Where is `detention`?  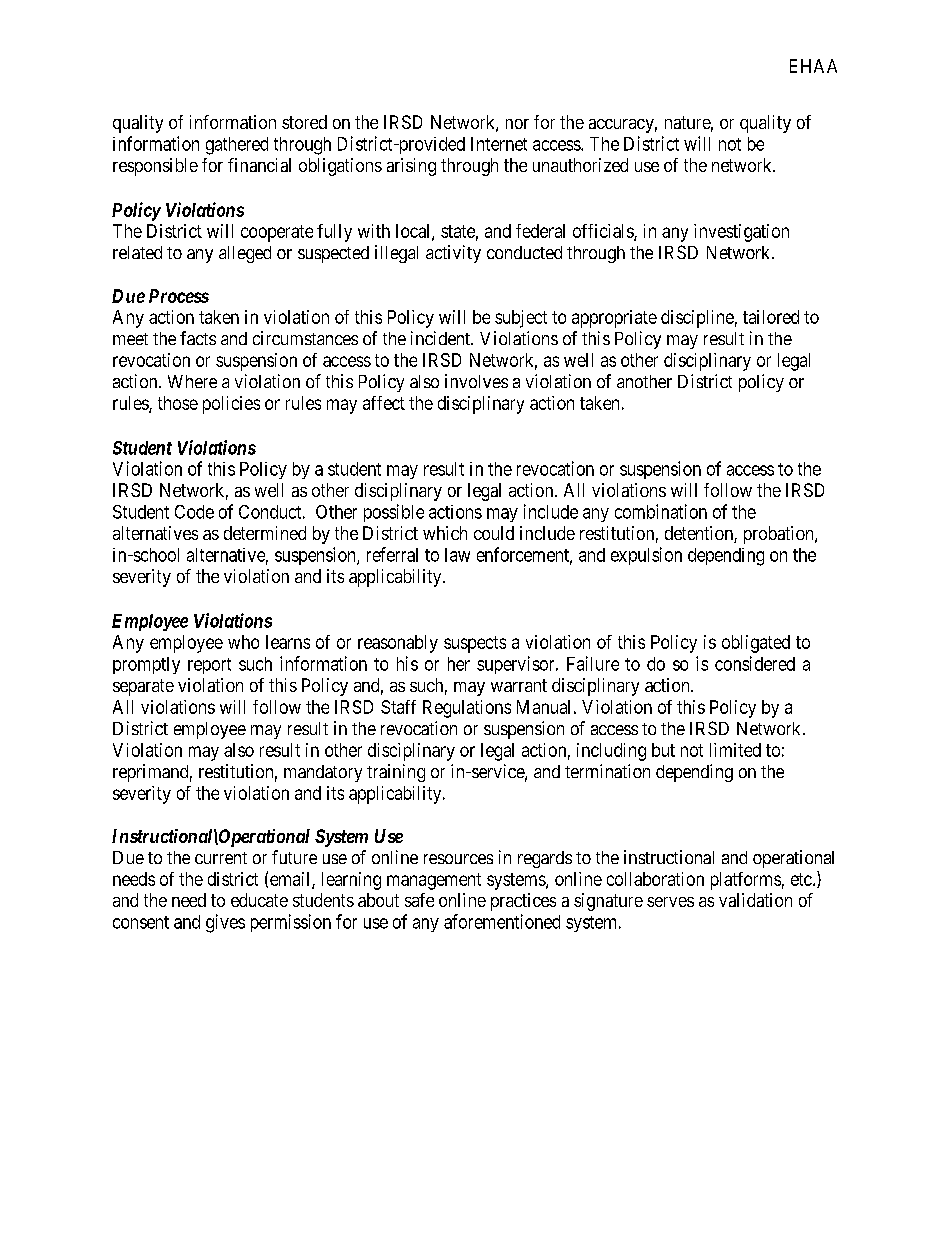 detention is located at coordinates (700, 534).
